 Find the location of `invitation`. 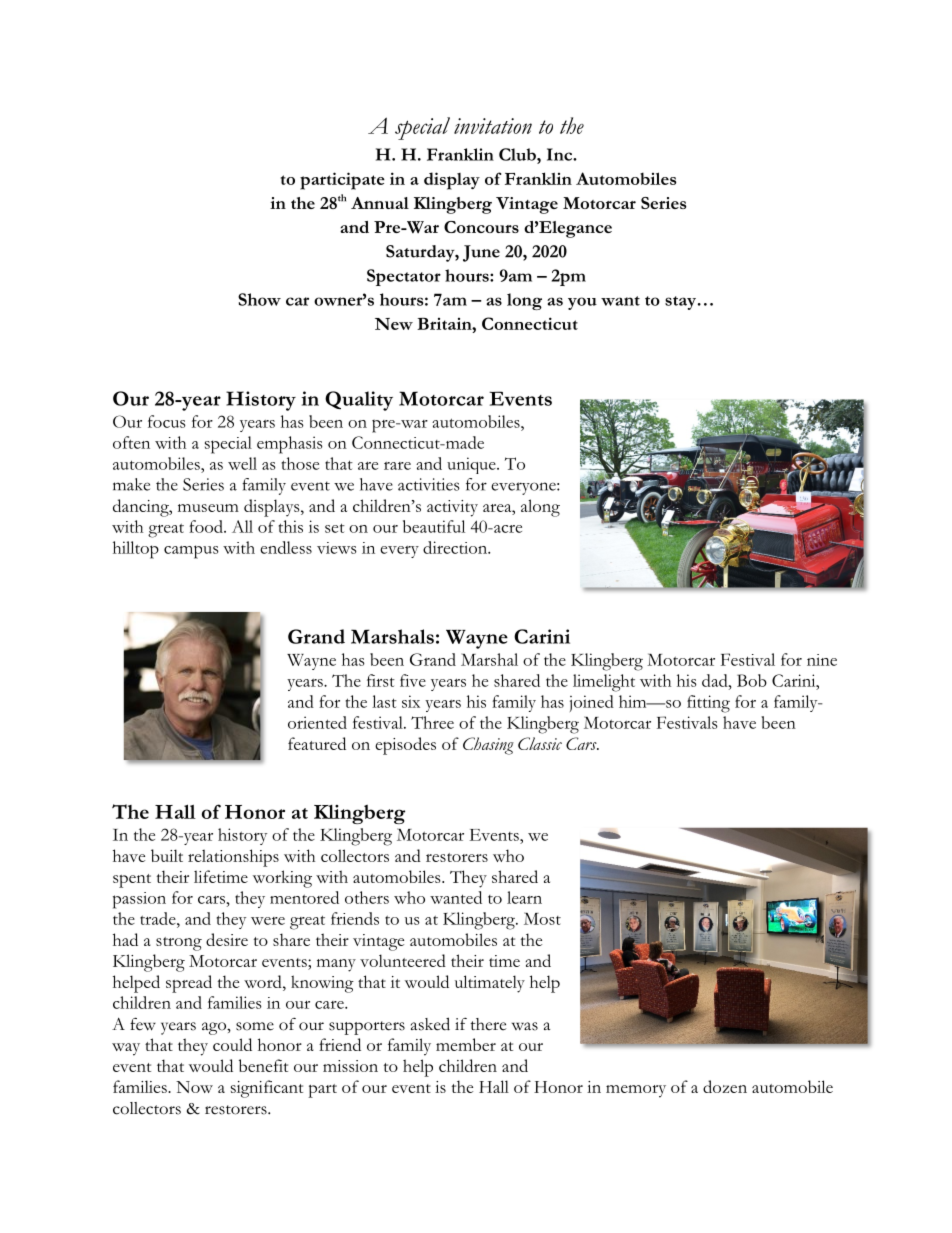

invitation is located at coordinates (493, 126).
